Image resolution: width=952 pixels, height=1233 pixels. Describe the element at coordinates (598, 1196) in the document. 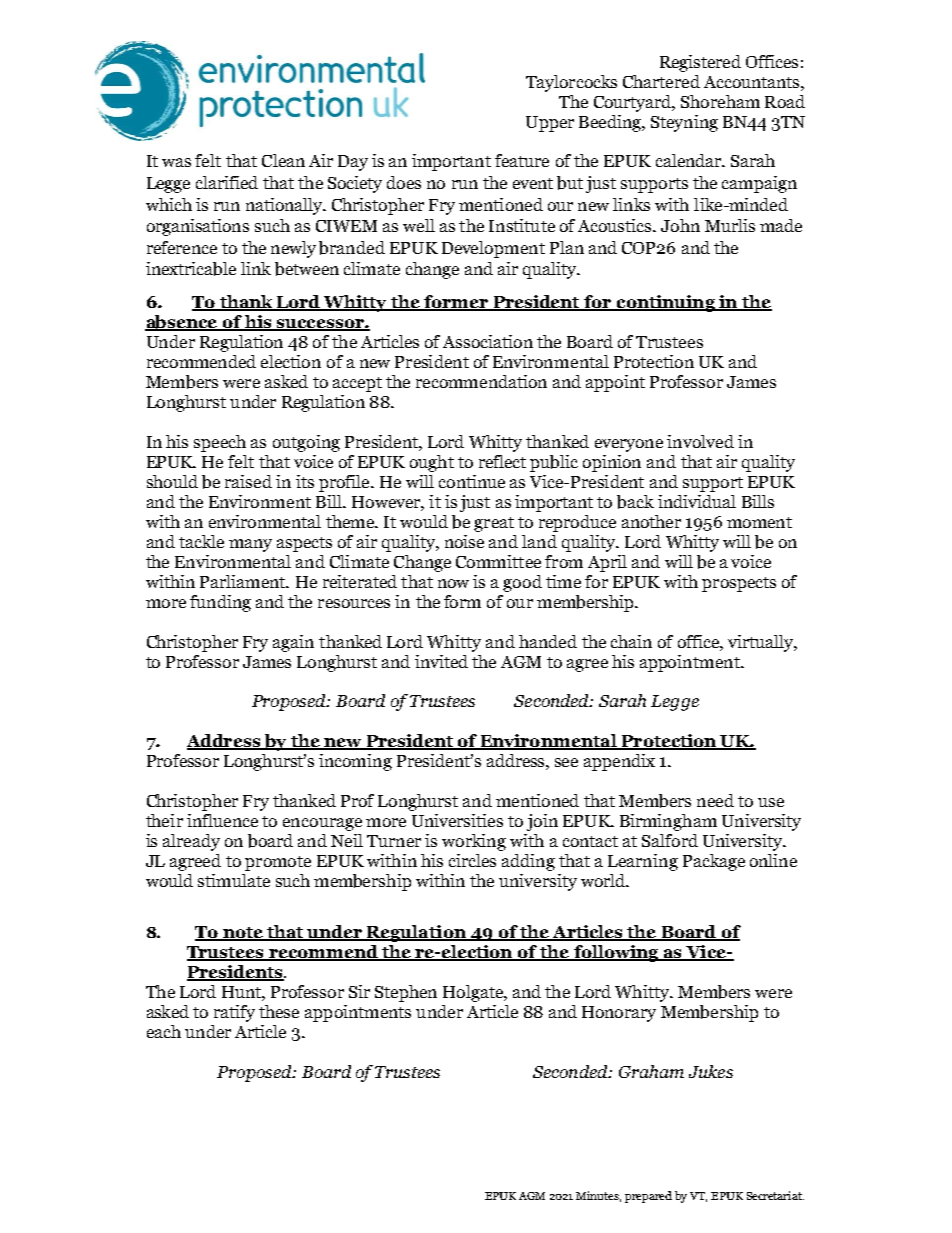

I see `Minutes` at that location.
